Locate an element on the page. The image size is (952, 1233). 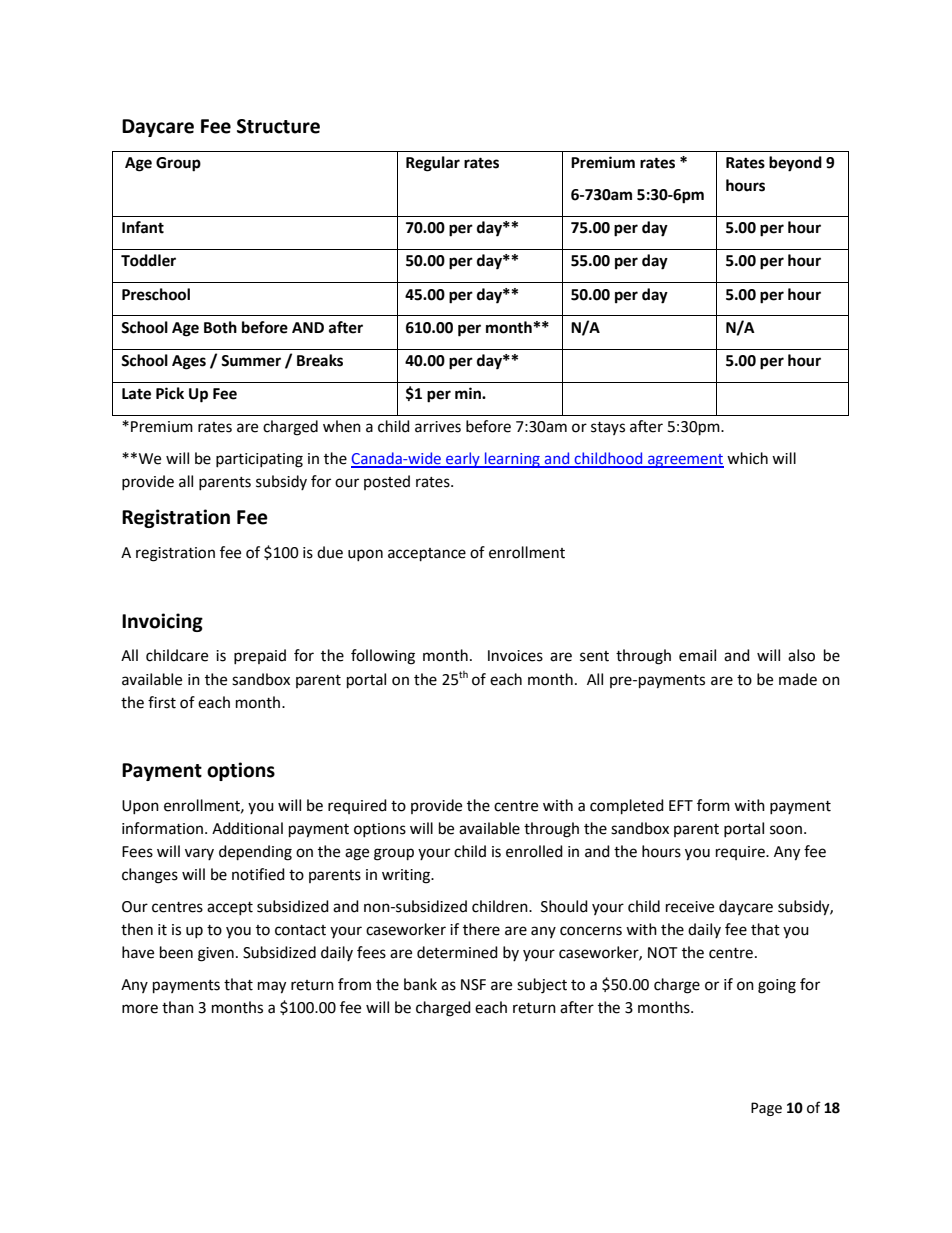
beyond is located at coordinates (795, 164).
